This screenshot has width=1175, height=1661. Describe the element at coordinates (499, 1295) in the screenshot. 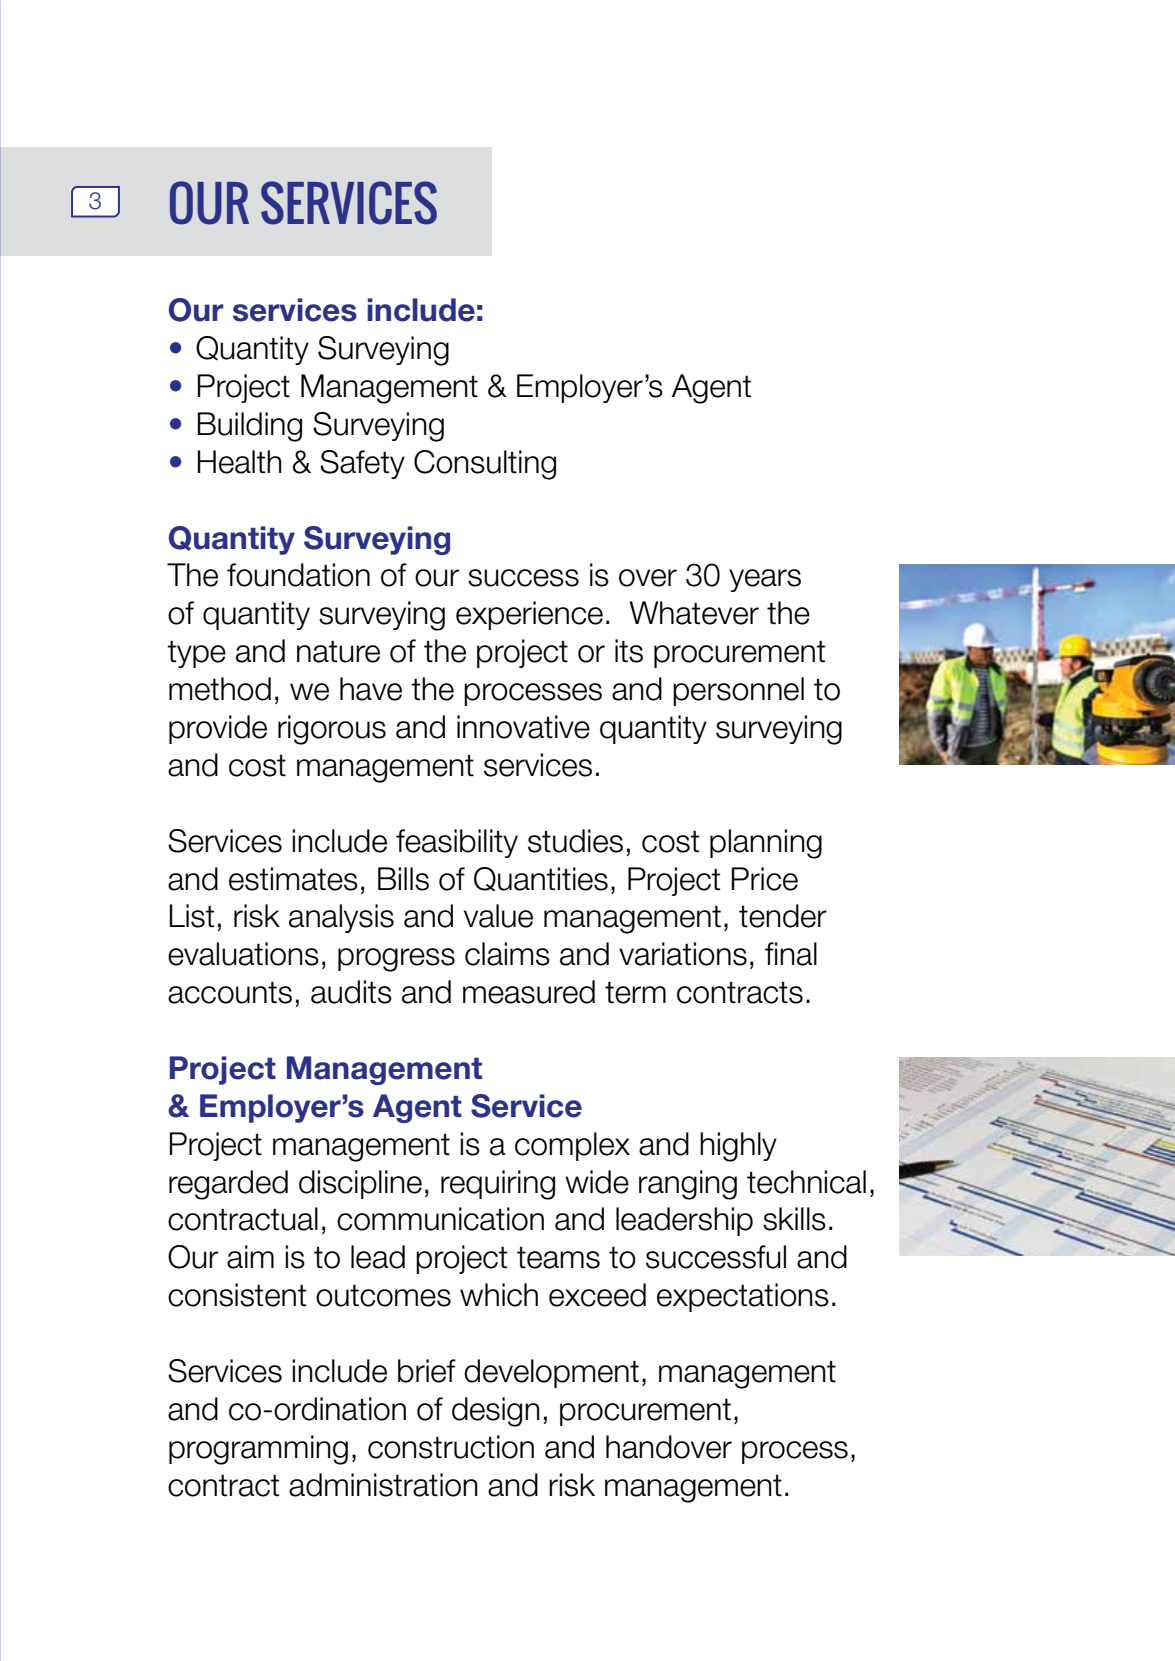

I see `which` at that location.
